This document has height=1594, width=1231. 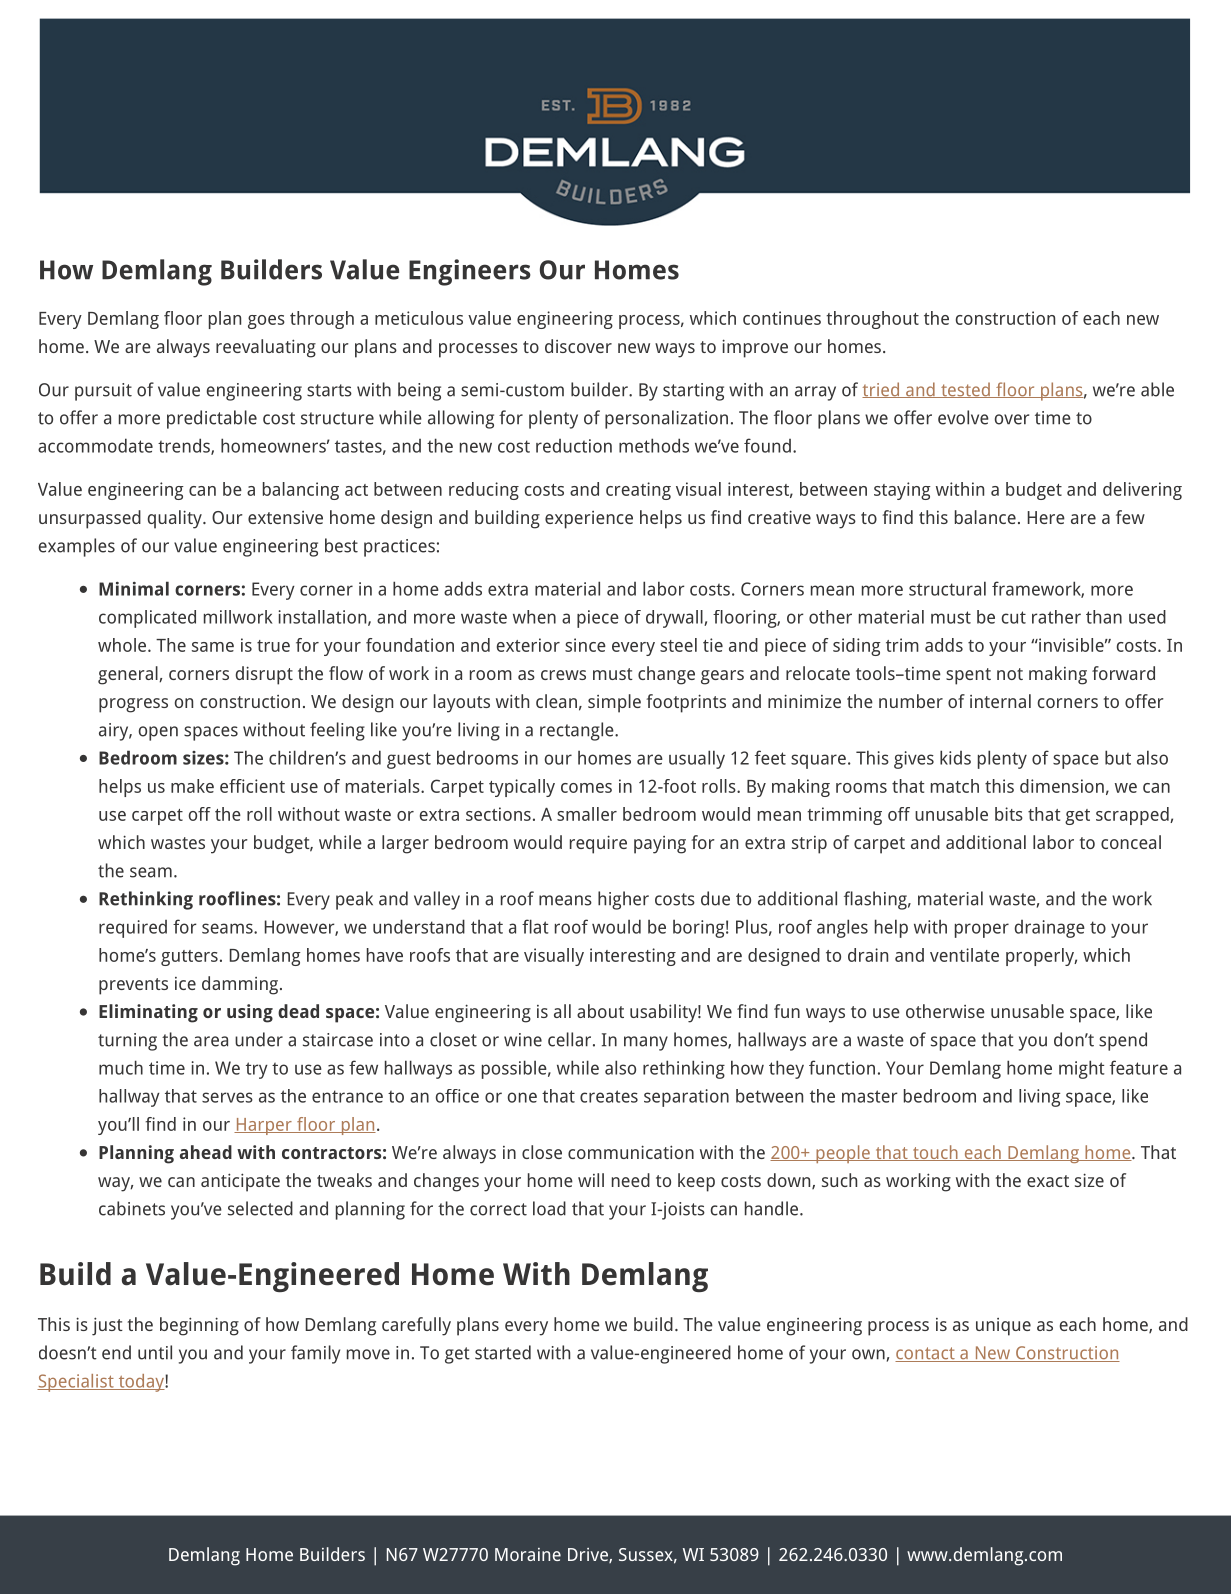 What do you see at coordinates (189, 958) in the document?
I see `gutters` at bounding box center [189, 958].
